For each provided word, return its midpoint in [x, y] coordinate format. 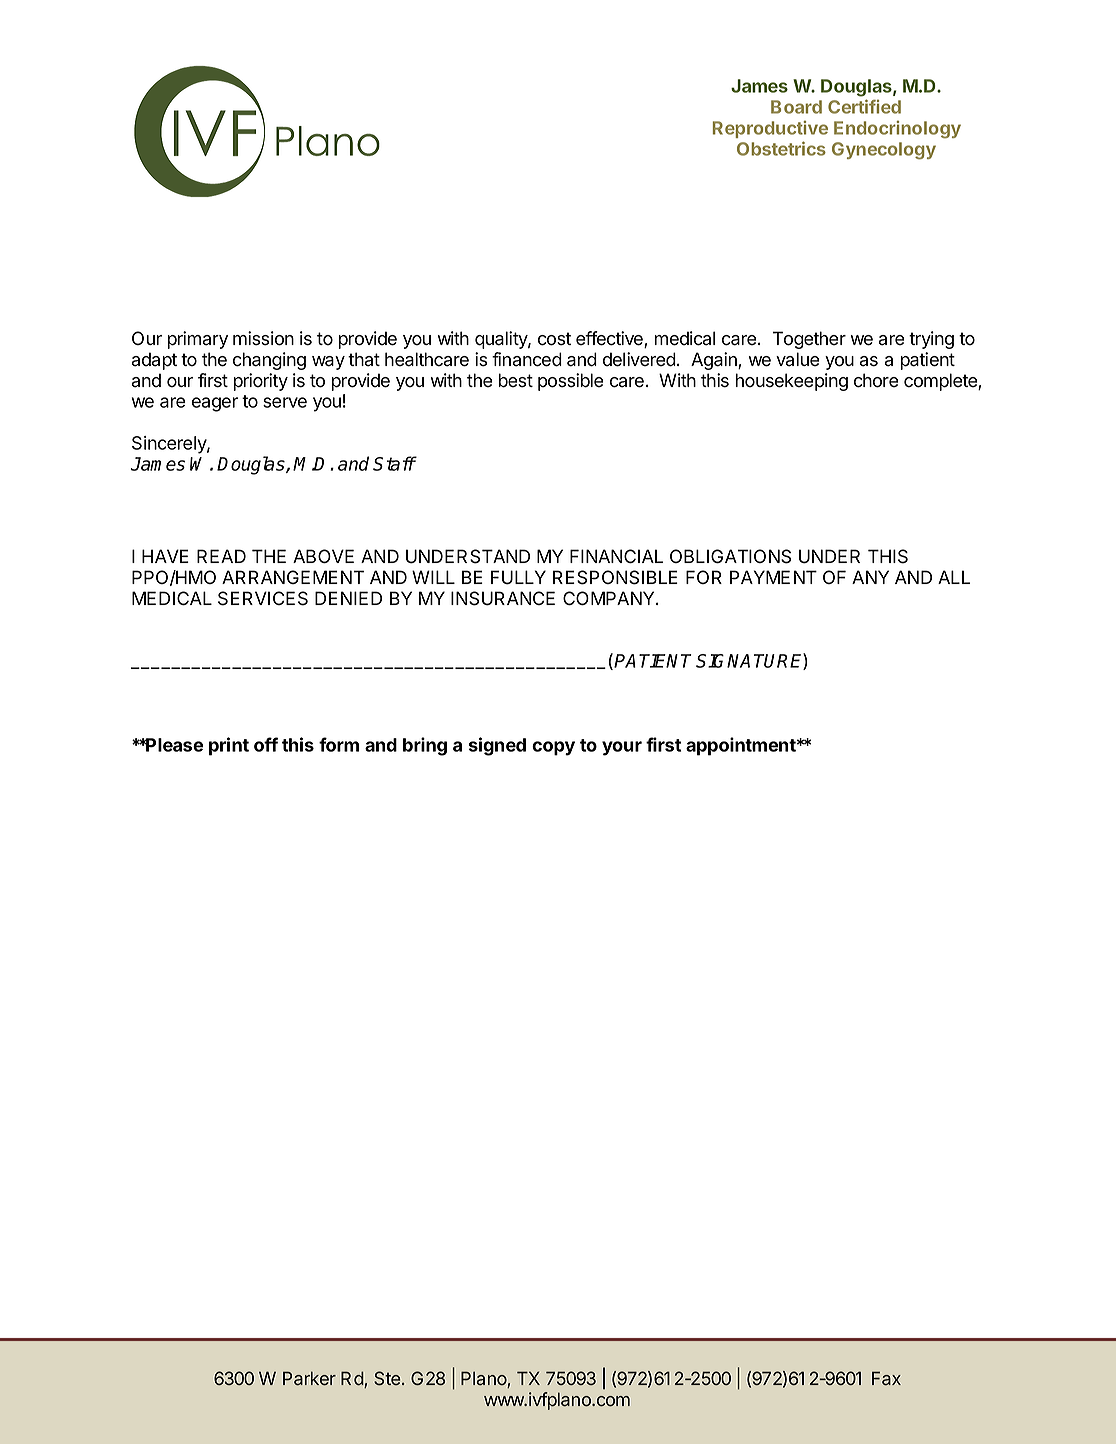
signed [497, 746]
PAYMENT [773, 577]
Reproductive [770, 129]
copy [553, 748]
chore [876, 380]
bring [425, 746]
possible [571, 382]
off [266, 744]
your [622, 748]
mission [263, 338]
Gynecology [884, 151]
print [229, 746]
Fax [886, 1378]
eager [215, 404]
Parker [309, 1378]
